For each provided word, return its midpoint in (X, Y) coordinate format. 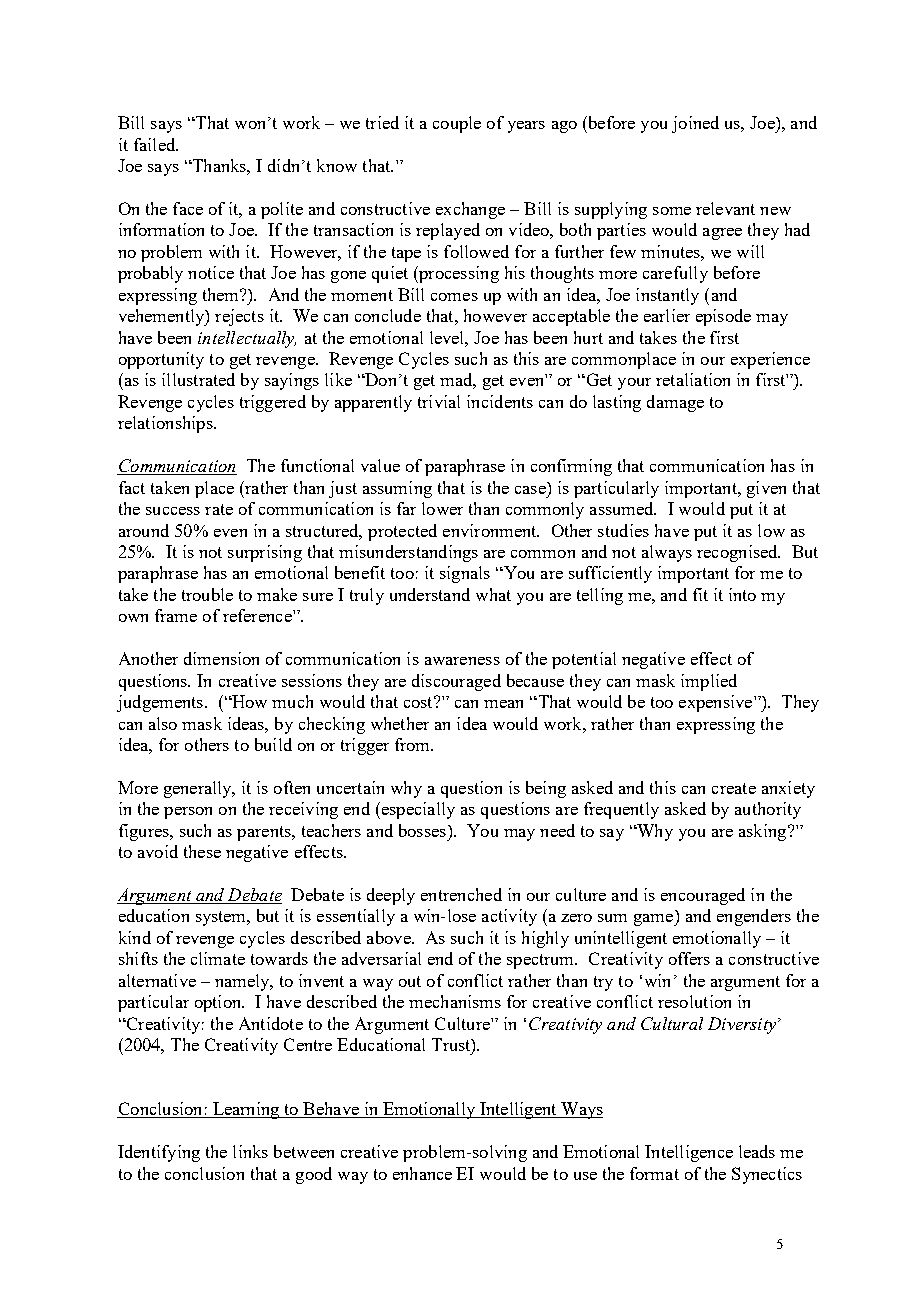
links (250, 1151)
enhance (422, 1173)
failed (156, 144)
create (734, 788)
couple (457, 124)
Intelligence (689, 1153)
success (173, 511)
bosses (422, 830)
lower (442, 508)
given (766, 489)
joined (695, 124)
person (188, 813)
